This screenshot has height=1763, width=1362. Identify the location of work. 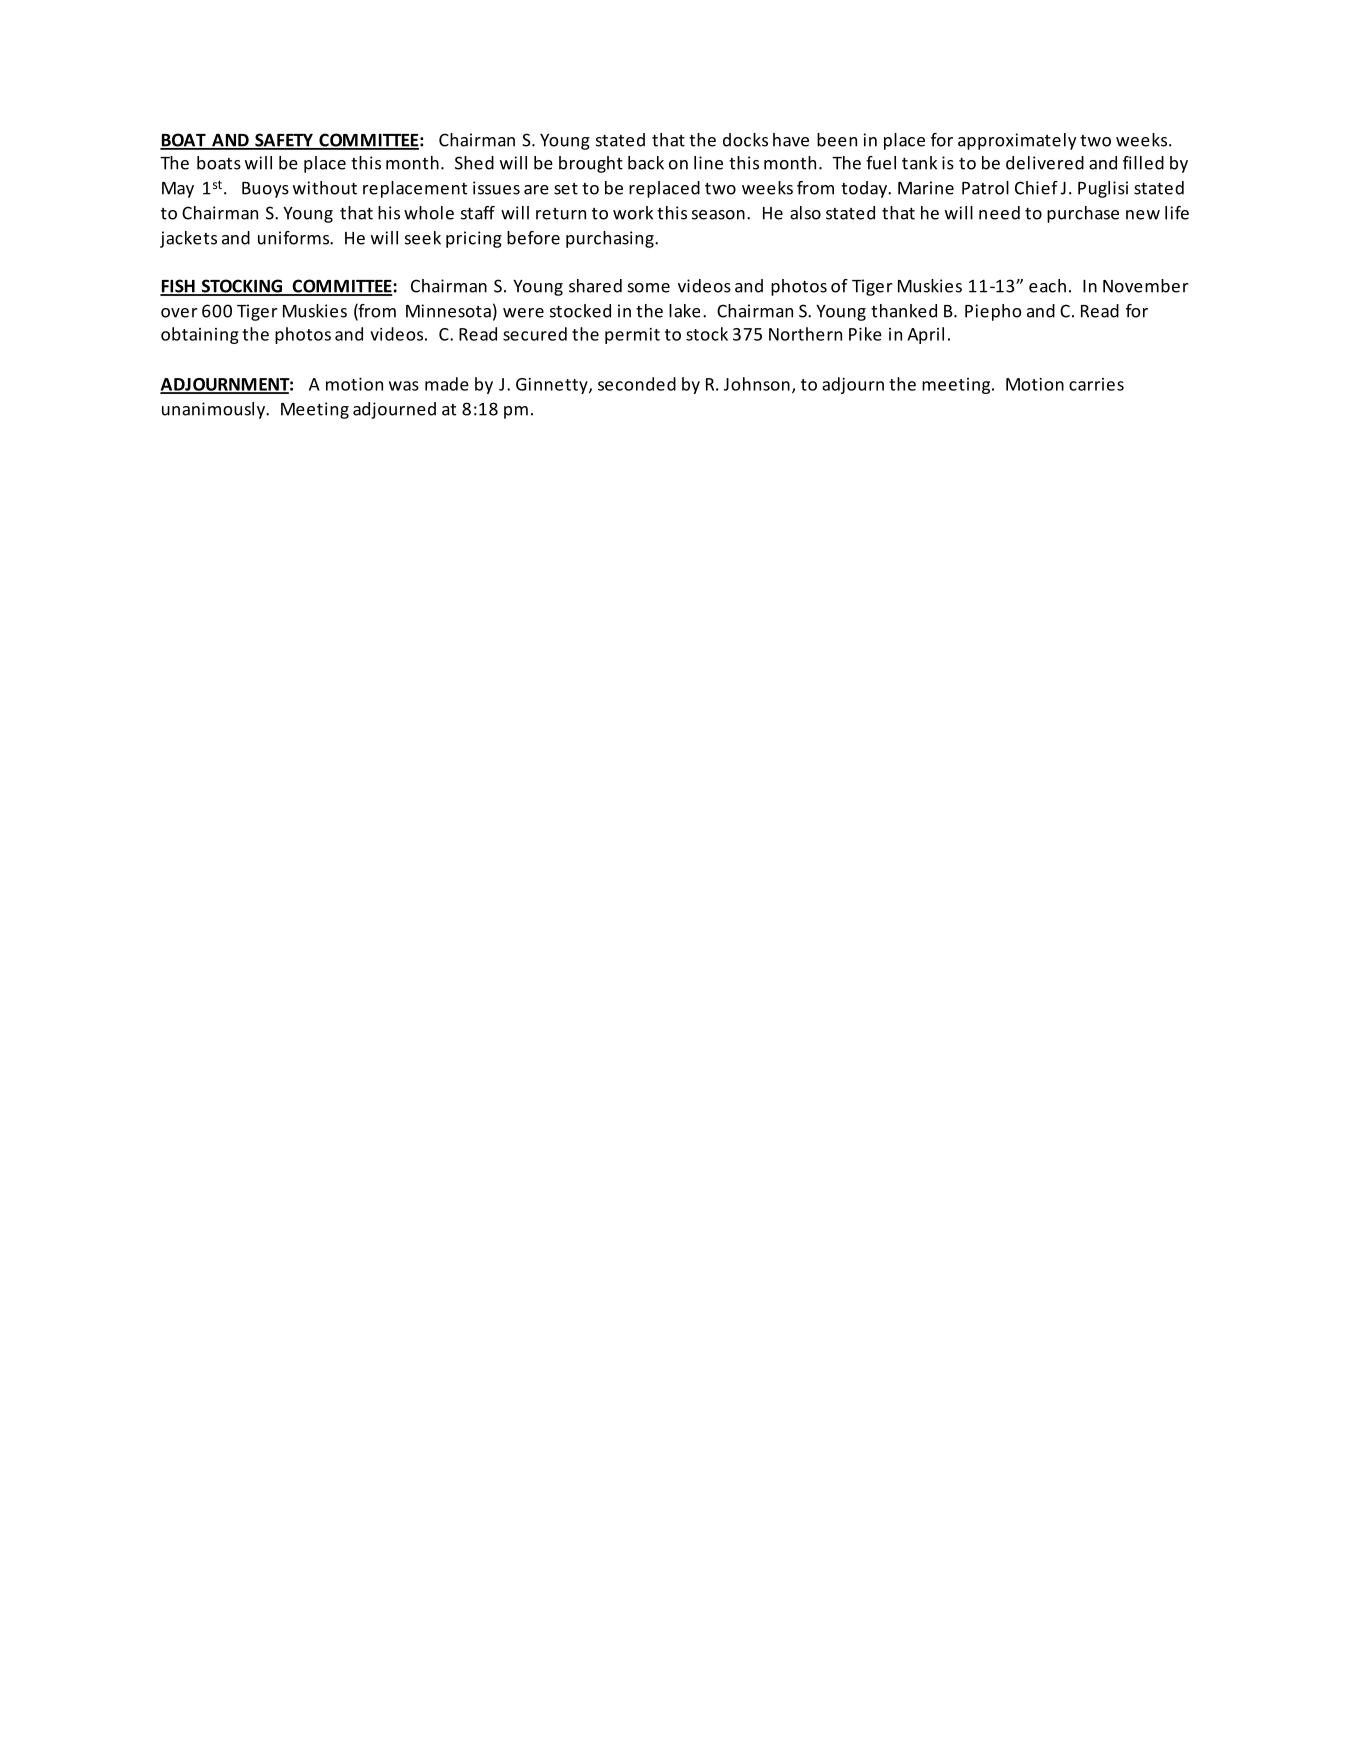
(633, 213).
